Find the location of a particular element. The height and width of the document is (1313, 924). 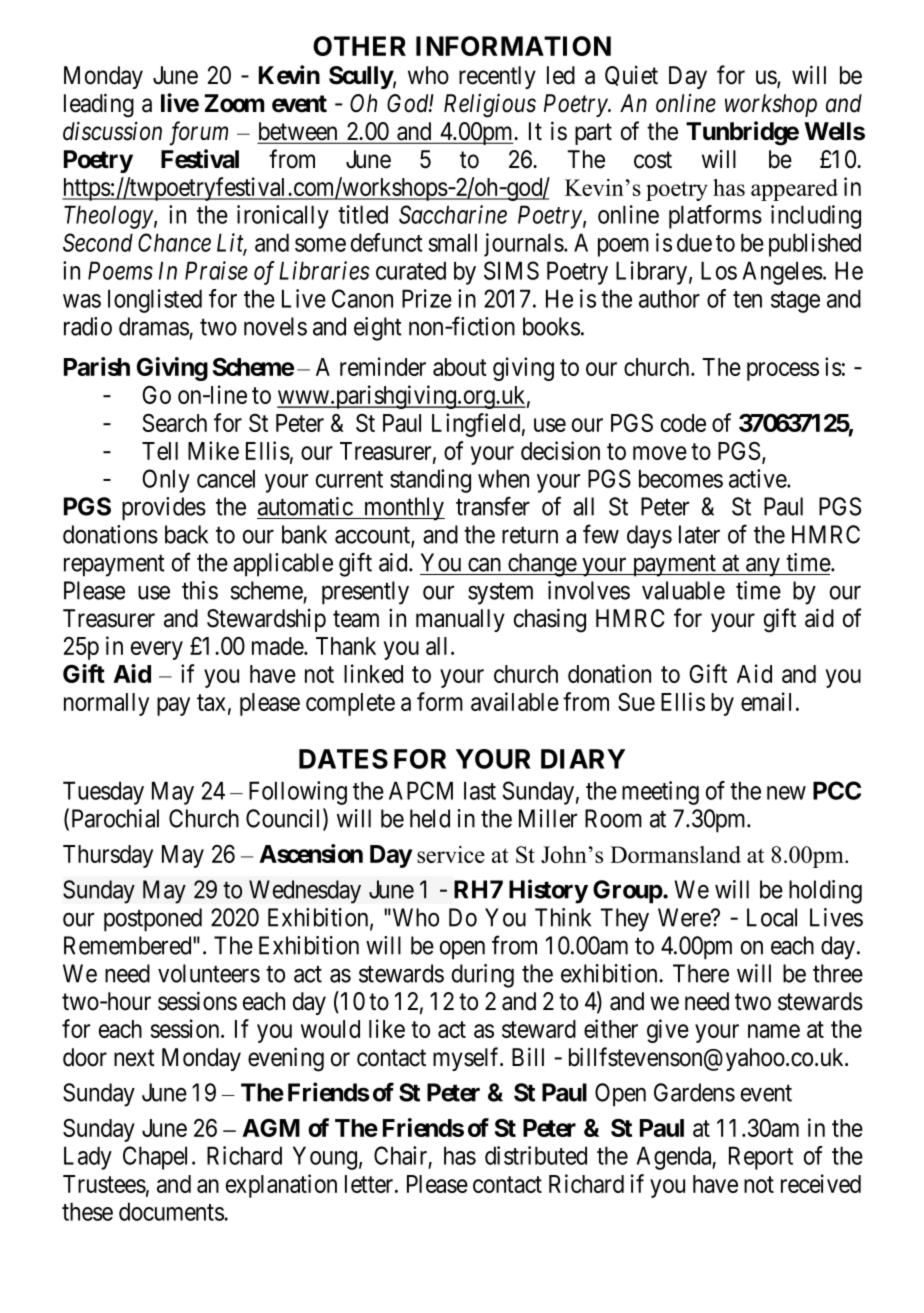

Quiet is located at coordinates (631, 76).
